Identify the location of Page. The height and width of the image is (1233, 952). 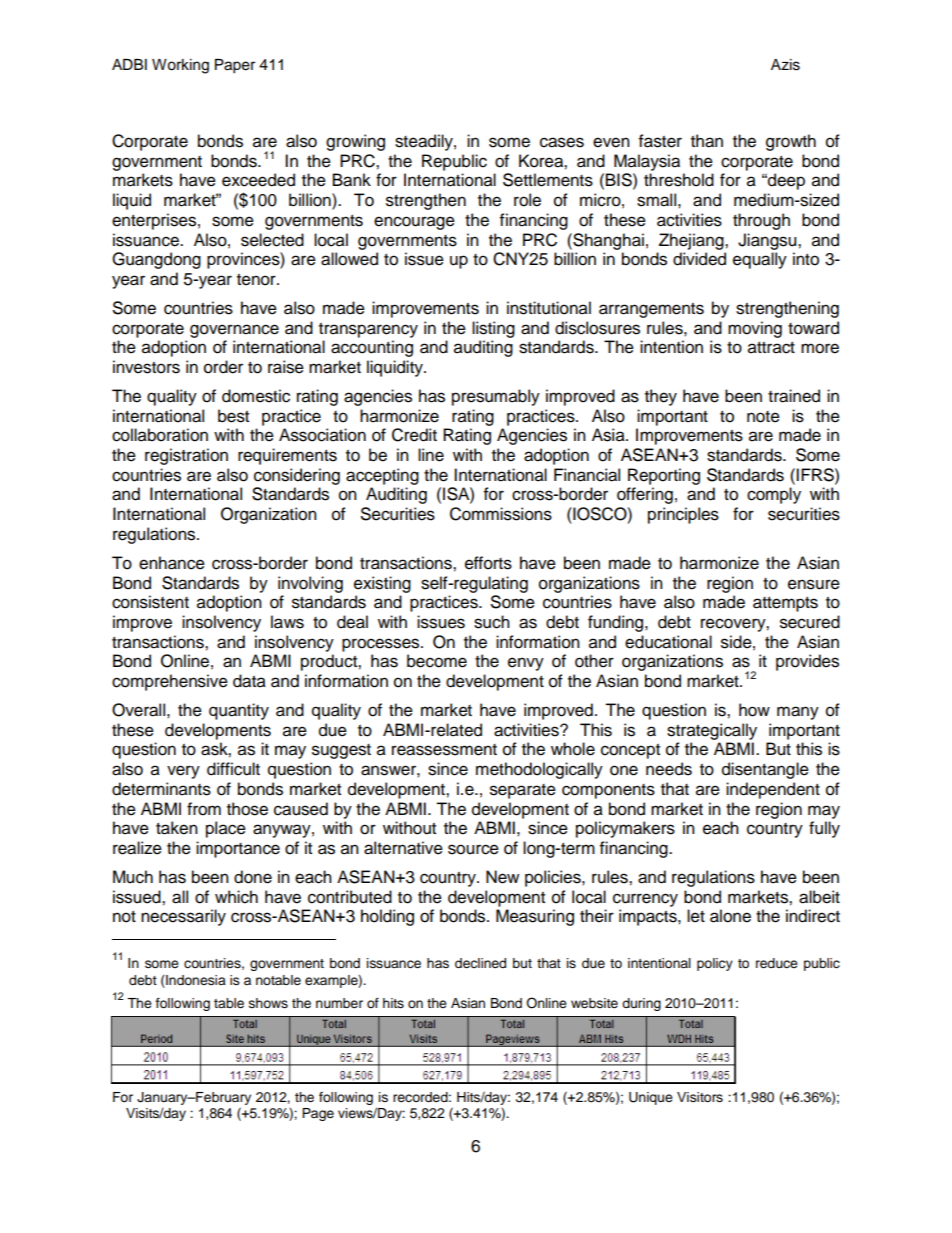
(318, 1114).
